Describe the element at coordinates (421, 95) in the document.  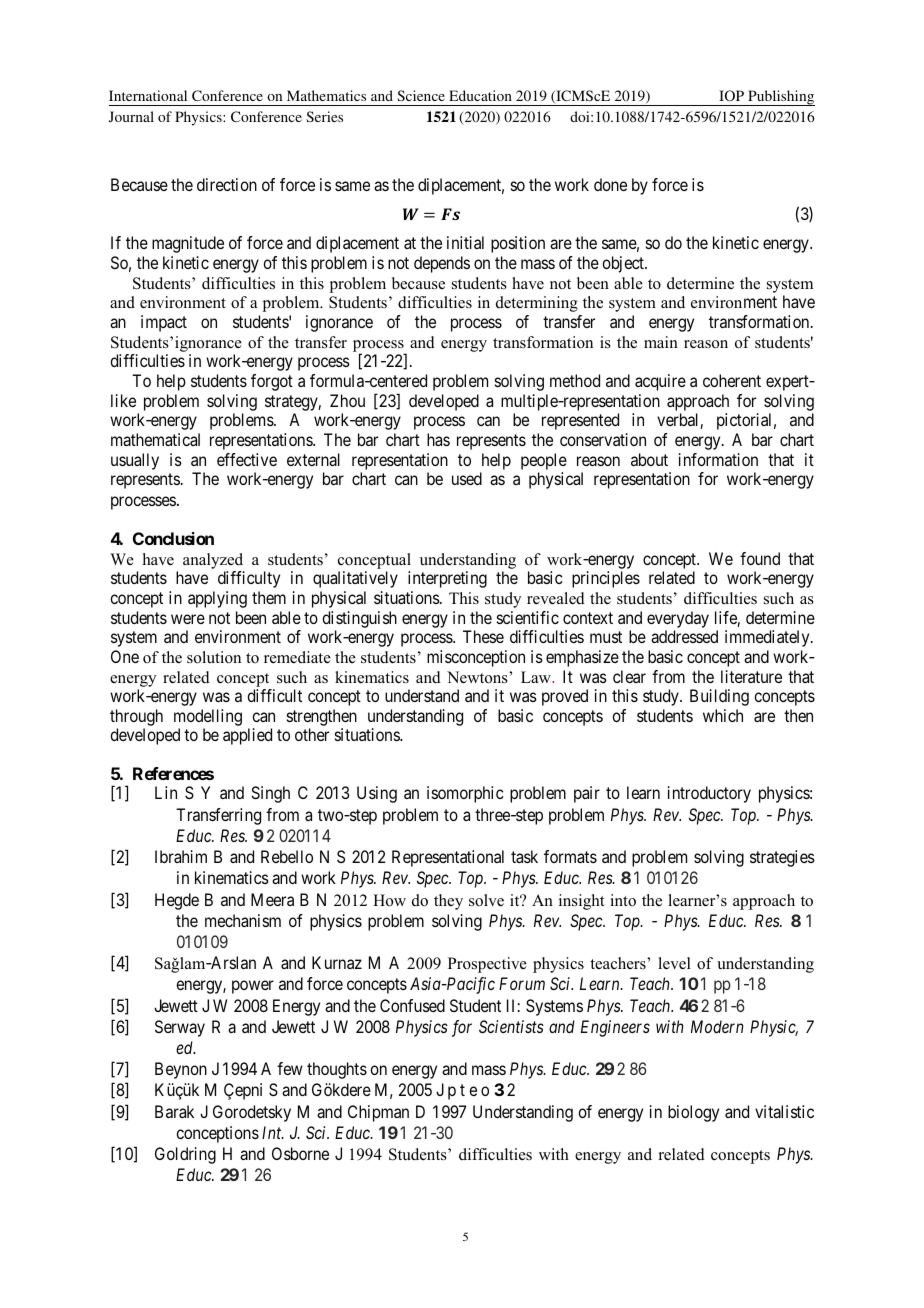
I see `Science` at that location.
